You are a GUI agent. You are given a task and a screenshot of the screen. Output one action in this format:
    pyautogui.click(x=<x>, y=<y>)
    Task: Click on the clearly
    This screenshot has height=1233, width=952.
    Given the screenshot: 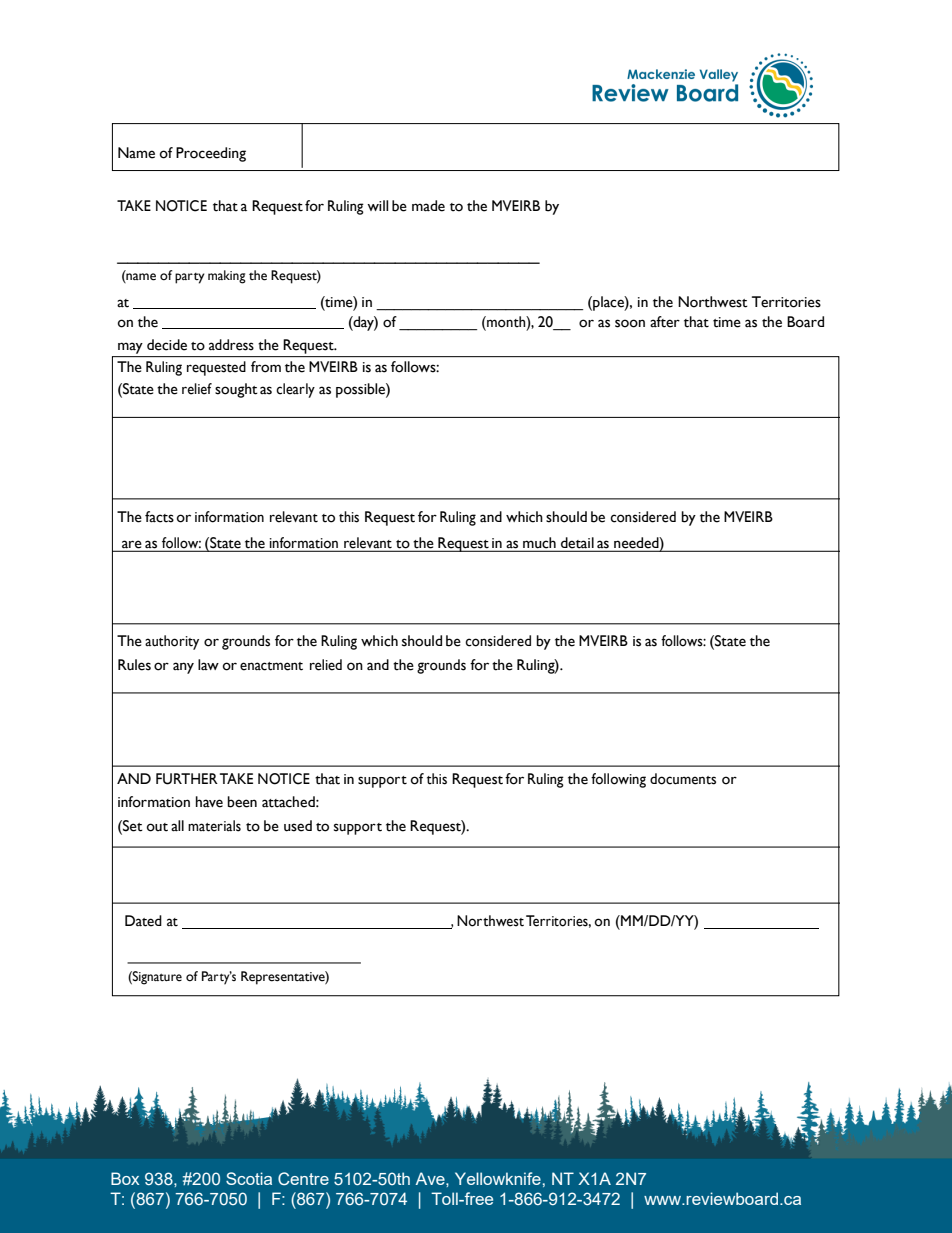 What is the action you would take?
    pyautogui.click(x=295, y=390)
